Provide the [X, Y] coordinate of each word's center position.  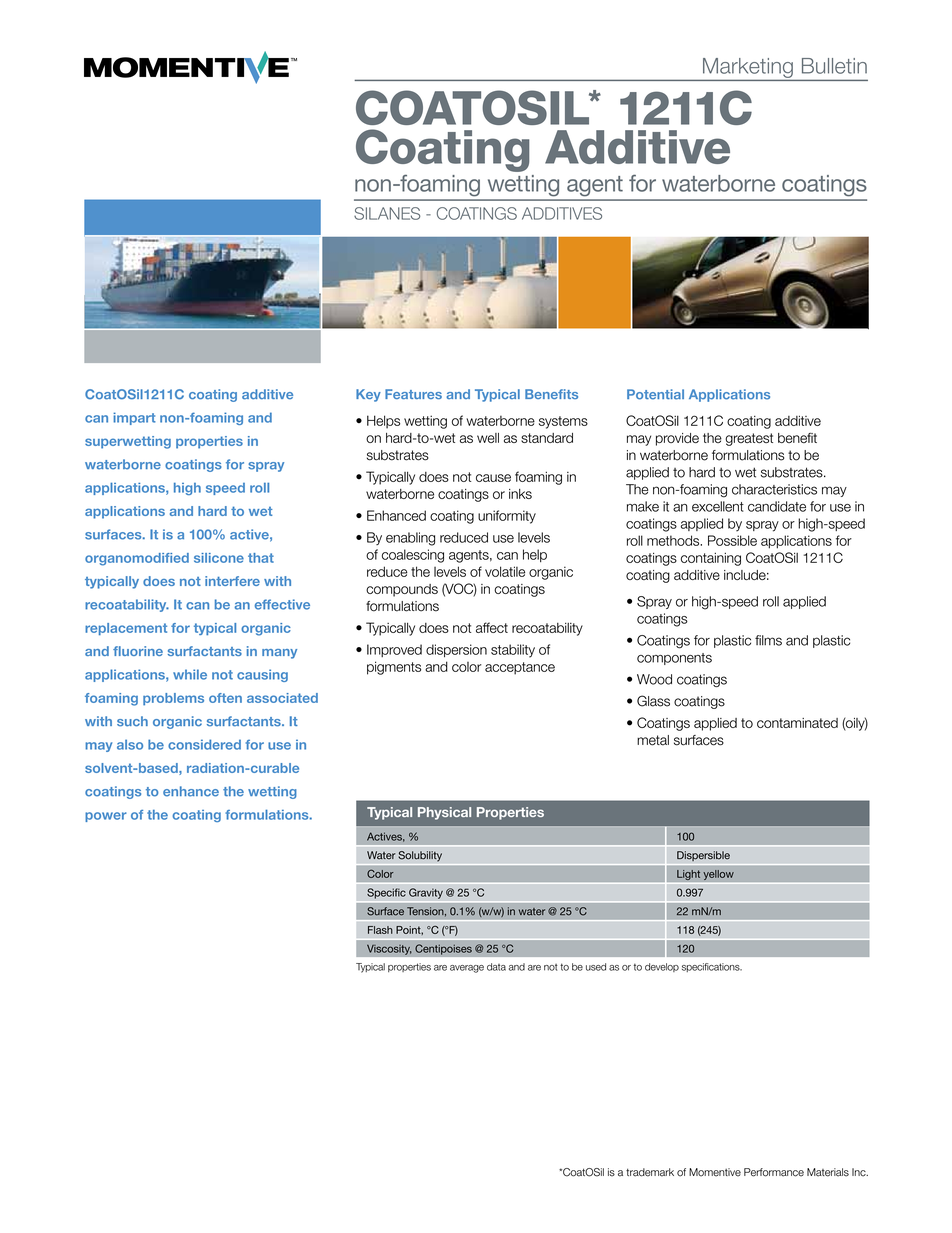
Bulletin [834, 66]
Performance [774, 1172]
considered [204, 744]
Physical [444, 813]
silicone [219, 558]
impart [134, 418]
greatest [749, 439]
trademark [650, 1172]
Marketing [748, 68]
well [488, 438]
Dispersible [703, 856]
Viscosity [389, 949]
